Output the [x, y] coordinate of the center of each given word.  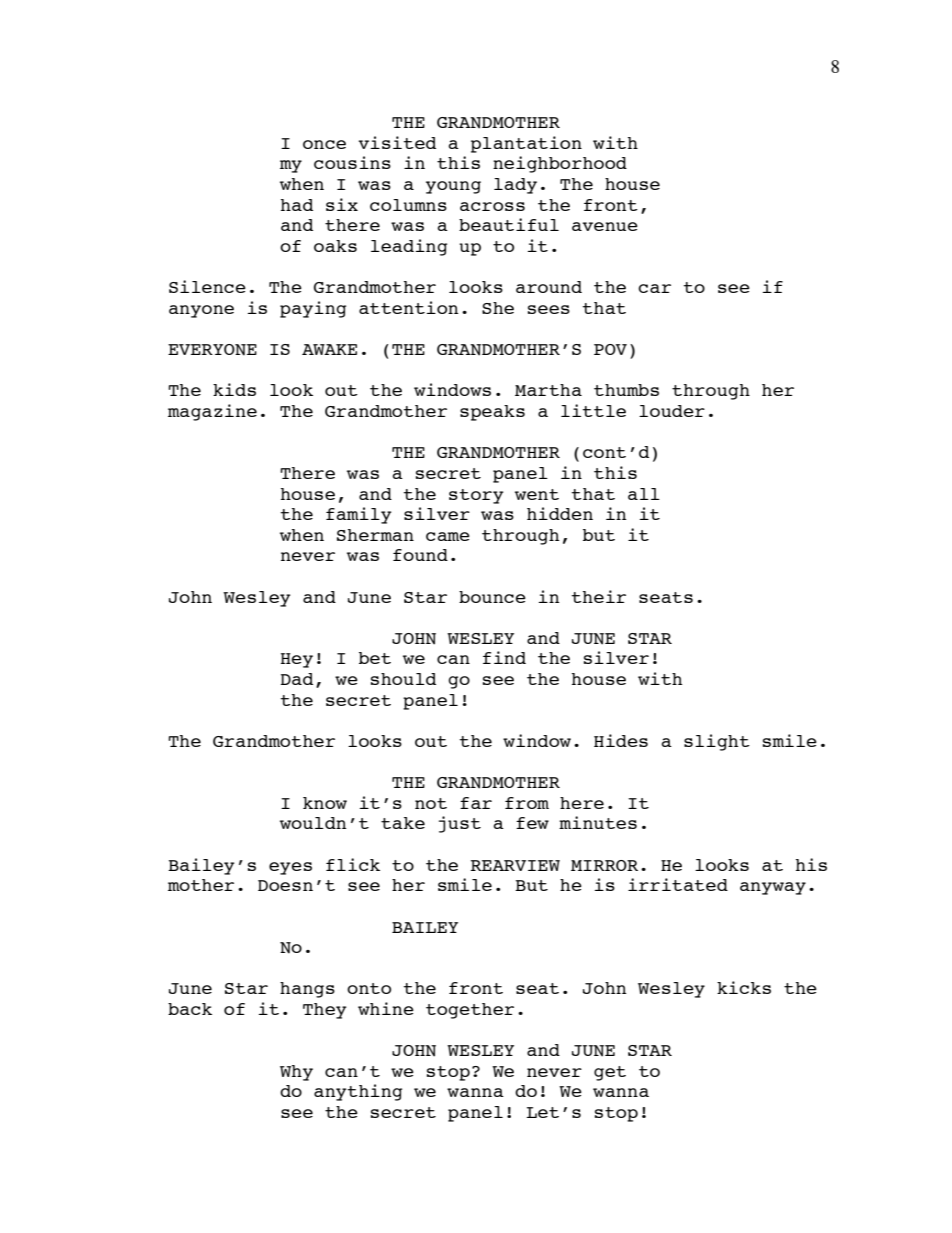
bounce [492, 597]
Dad [297, 679]
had [297, 205]
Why [296, 1073]
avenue [605, 226]
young [453, 187]
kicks [744, 987]
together [470, 1011]
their [598, 596]
